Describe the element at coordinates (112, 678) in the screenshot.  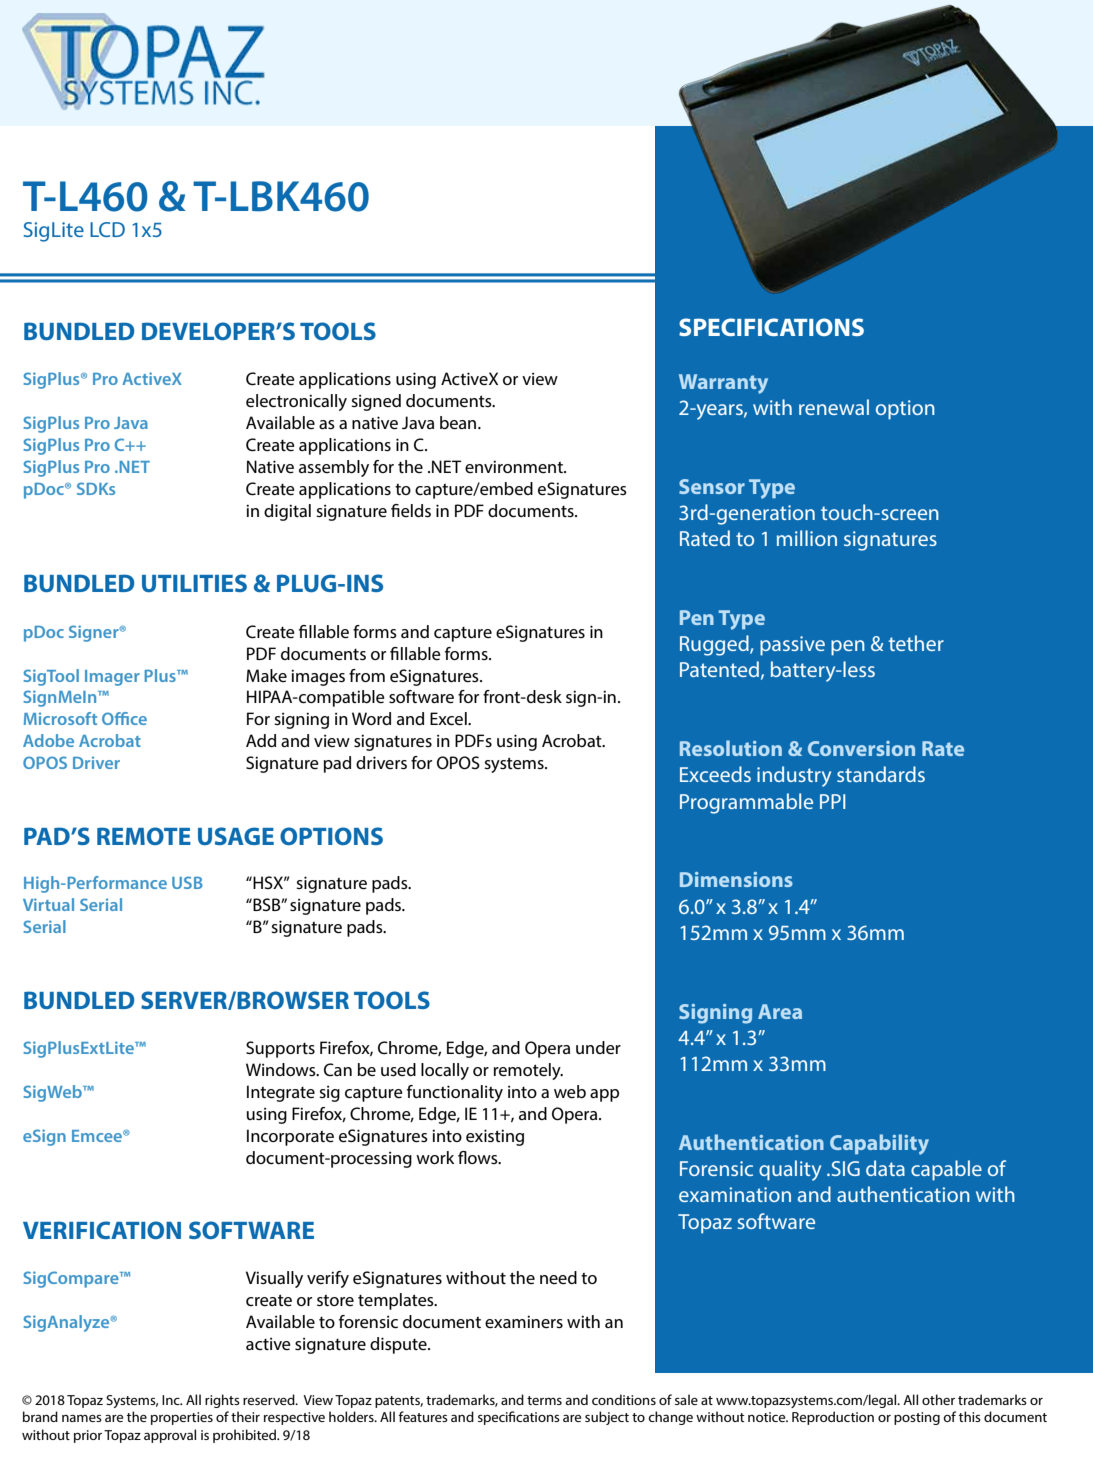
I see `Imager` at that location.
